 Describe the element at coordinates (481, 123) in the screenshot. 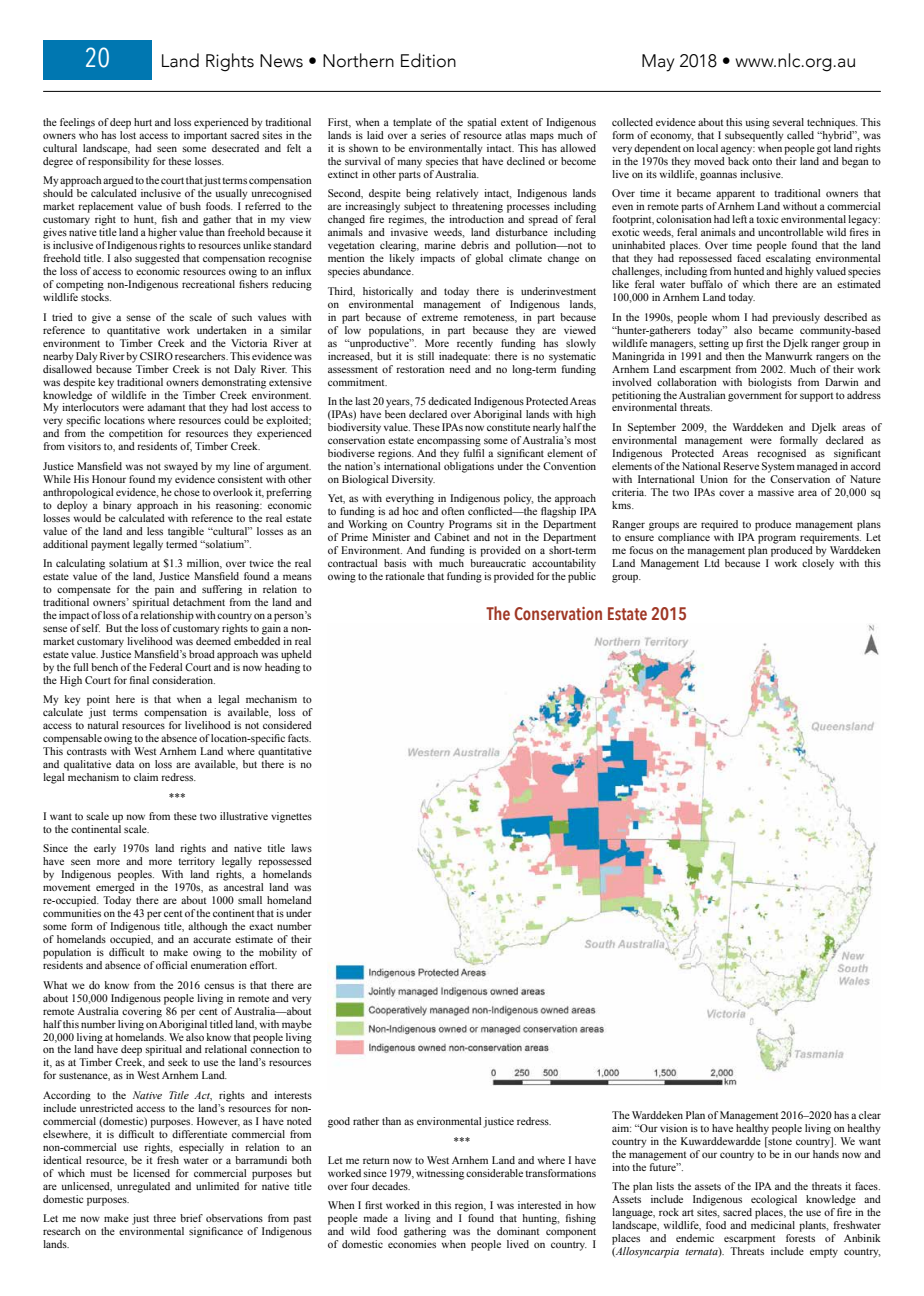

I see `spatial` at that location.
